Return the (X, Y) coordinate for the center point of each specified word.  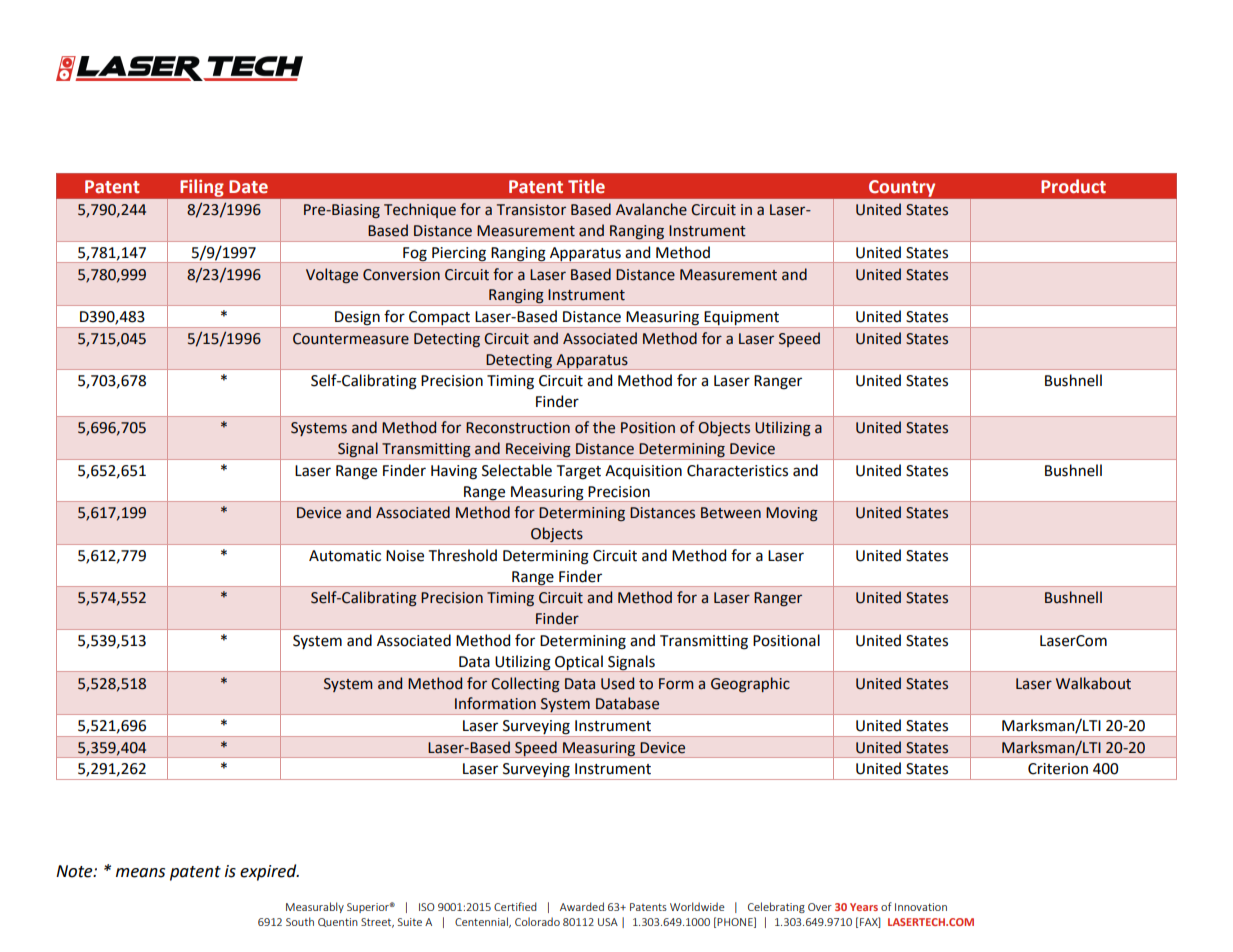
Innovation (921, 907)
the (604, 427)
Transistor (531, 210)
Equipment (742, 319)
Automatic (345, 556)
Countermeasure (351, 339)
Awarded (582, 906)
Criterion (1058, 769)
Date (248, 187)
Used (617, 683)
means (140, 873)
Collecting (525, 685)
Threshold (463, 555)
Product (1073, 186)
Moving (792, 514)
